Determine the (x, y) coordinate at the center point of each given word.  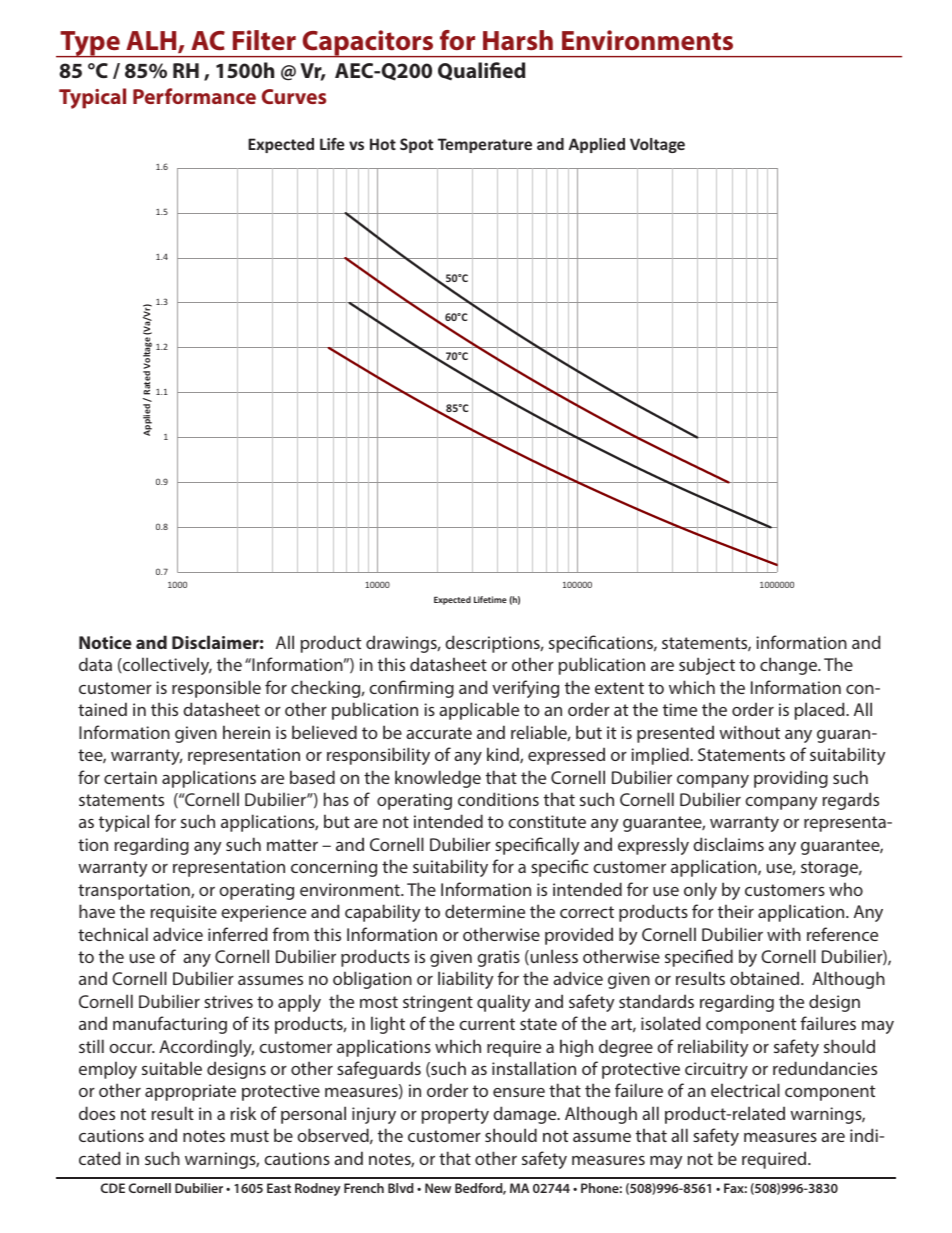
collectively (166, 666)
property (455, 1116)
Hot (383, 144)
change (789, 666)
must (250, 1136)
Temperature (485, 145)
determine (485, 911)
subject (707, 666)
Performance (194, 96)
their (736, 911)
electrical (745, 1090)
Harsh (518, 40)
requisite (184, 913)
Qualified (481, 71)
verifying (525, 689)
